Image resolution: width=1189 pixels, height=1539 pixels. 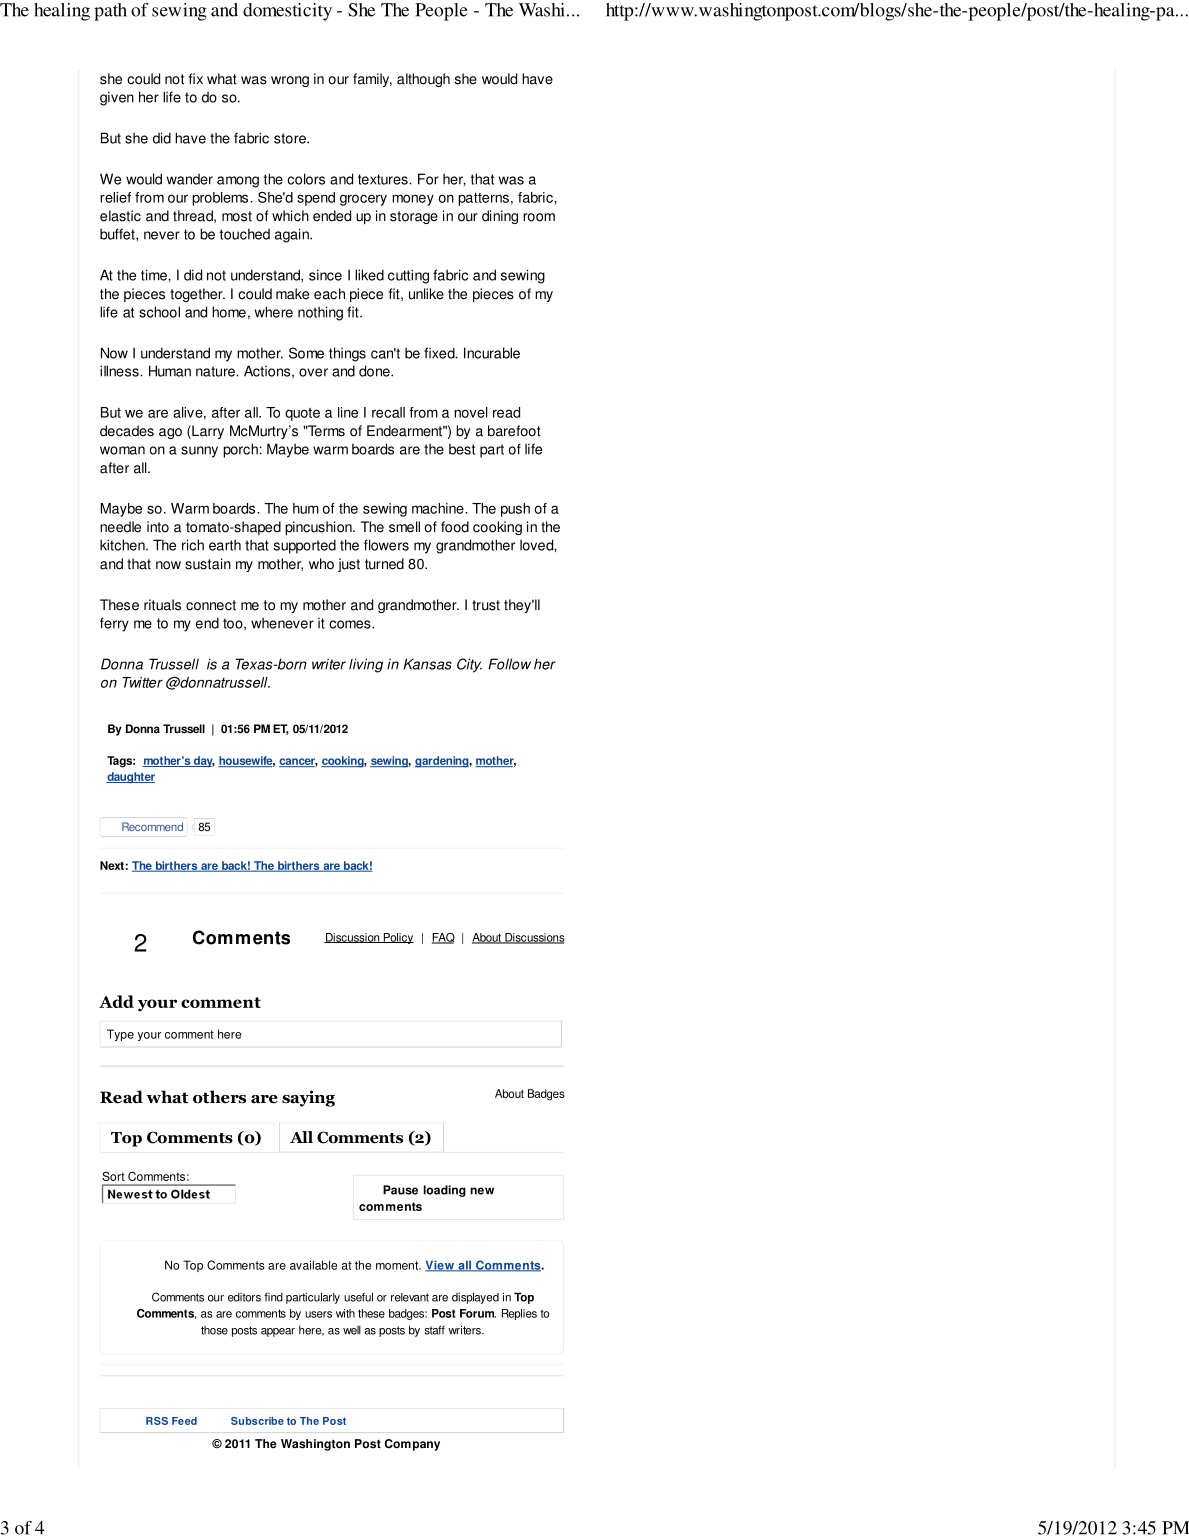 What do you see at coordinates (423, 80) in the image?
I see `although` at bounding box center [423, 80].
